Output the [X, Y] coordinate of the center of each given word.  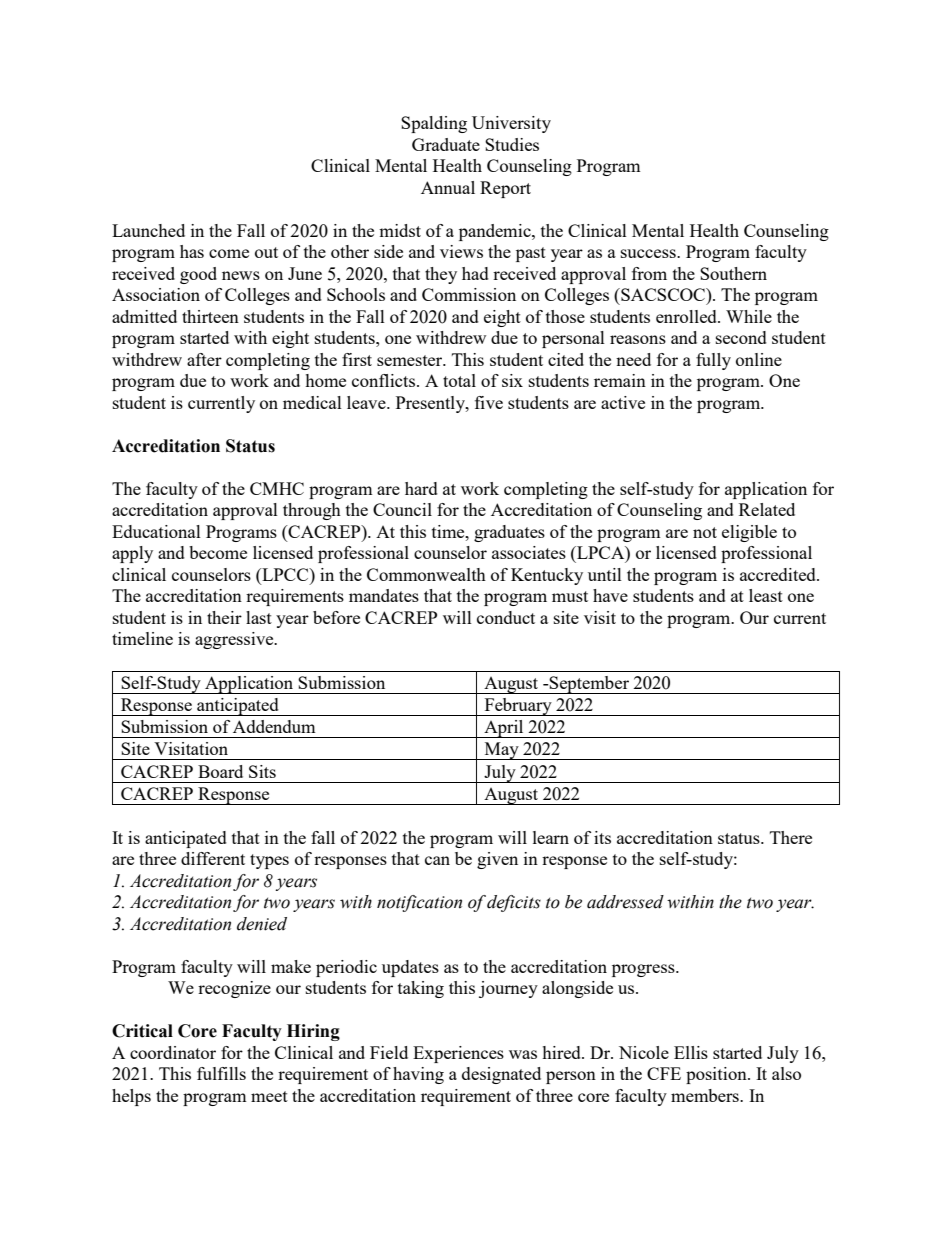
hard [421, 488]
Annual [448, 187]
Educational [156, 531]
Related [767, 509]
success [649, 253]
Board [220, 771]
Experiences [458, 1054]
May [501, 751]
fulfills [221, 1073]
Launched [148, 230]
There [791, 837]
